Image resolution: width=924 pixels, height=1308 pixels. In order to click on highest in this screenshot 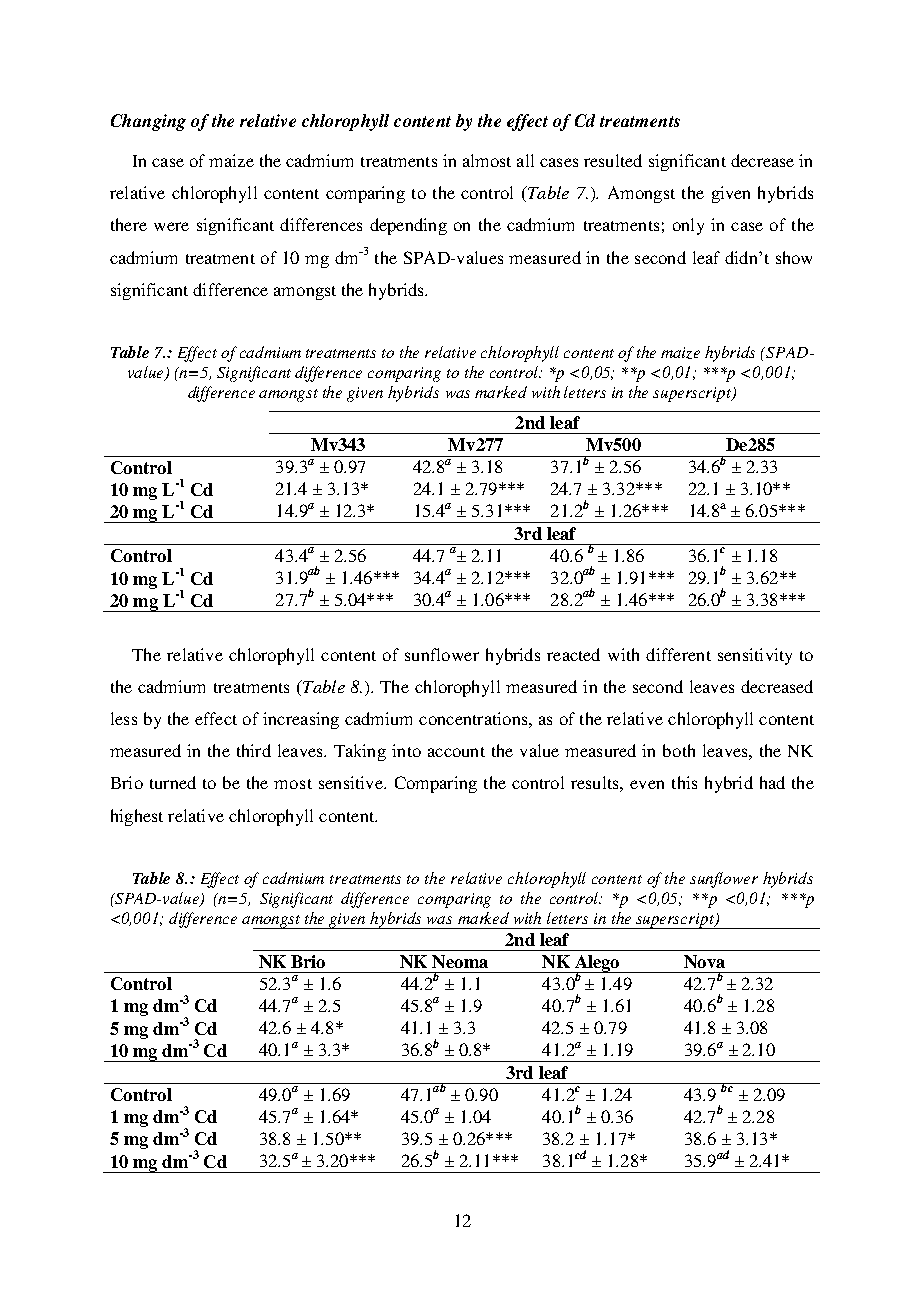, I will do `click(137, 817)`.
